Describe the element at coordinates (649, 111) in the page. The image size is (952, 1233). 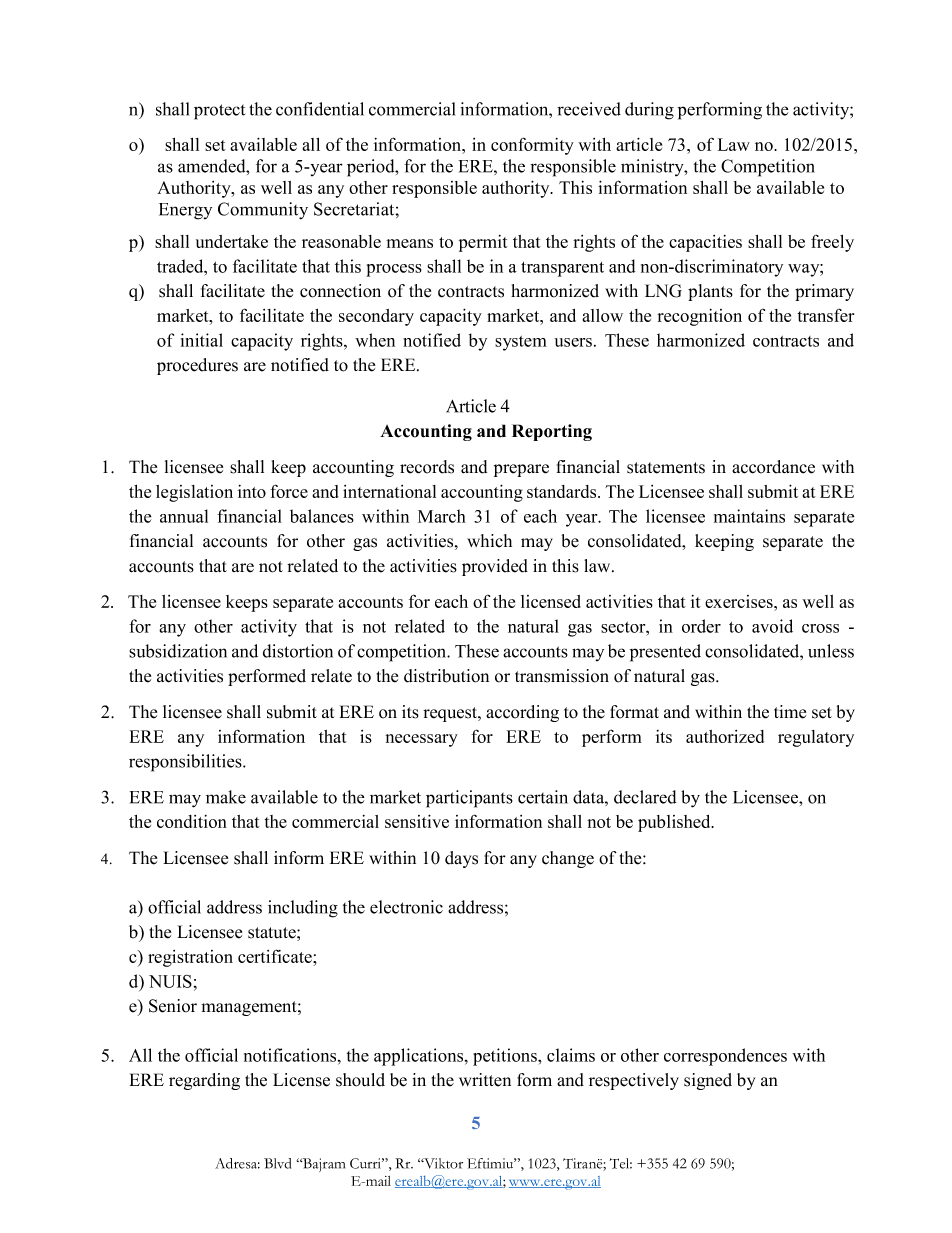
I see `during` at that location.
